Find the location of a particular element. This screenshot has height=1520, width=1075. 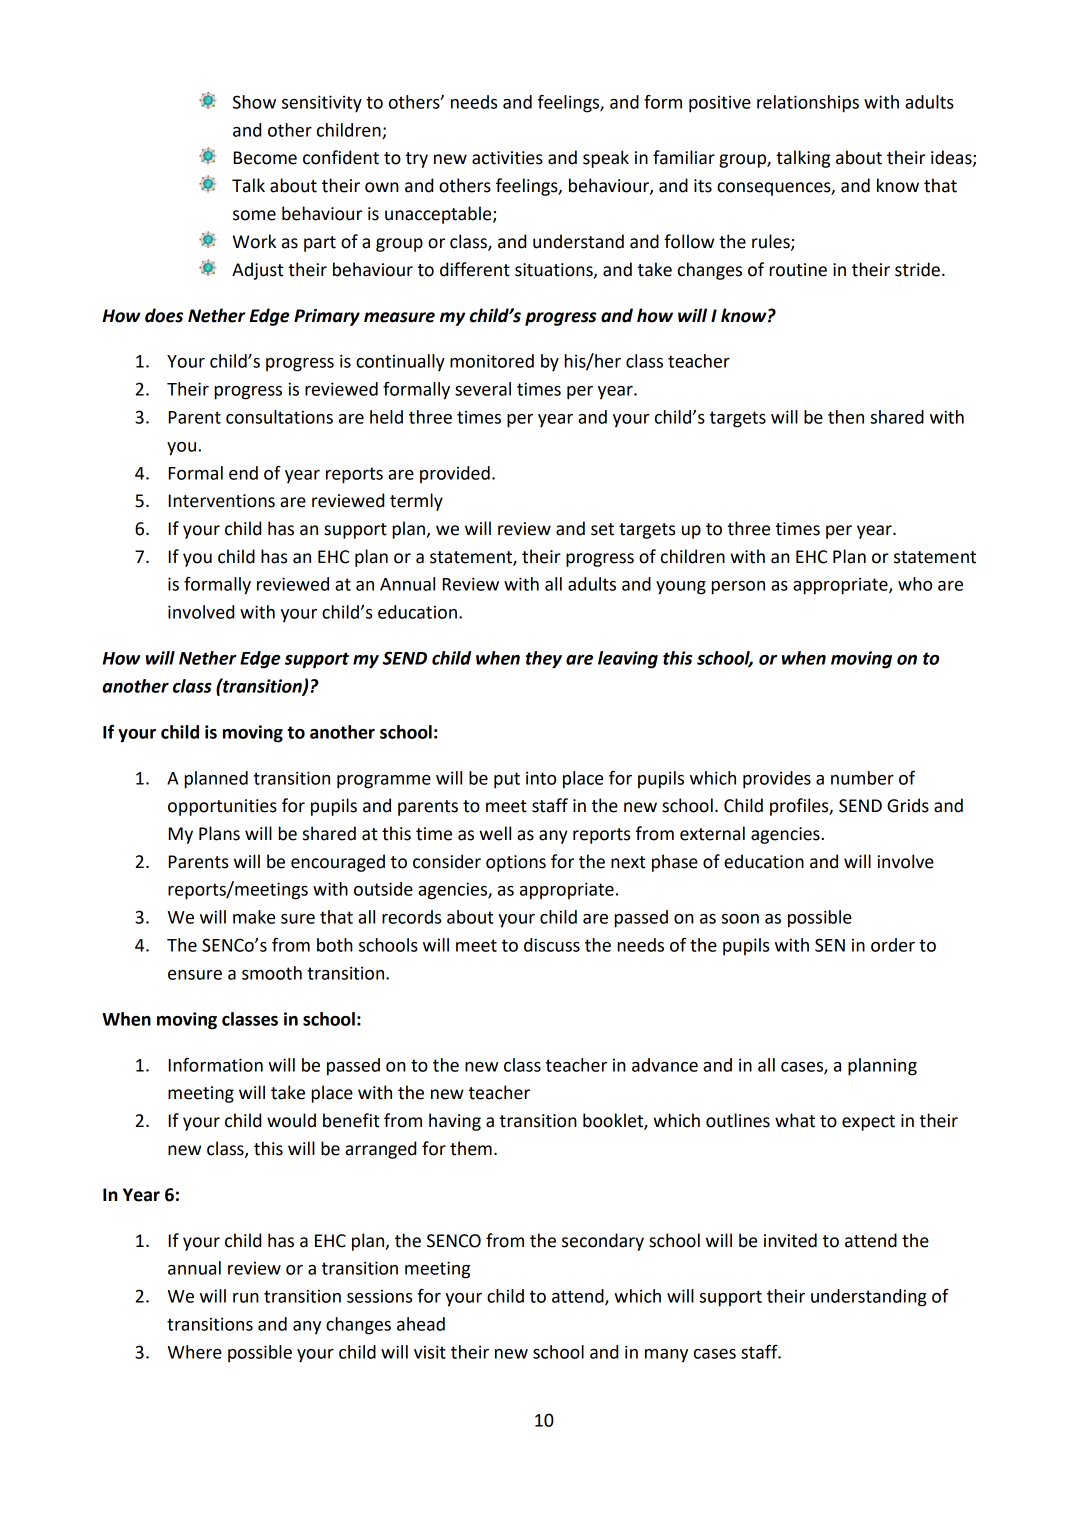

then is located at coordinates (846, 417).
